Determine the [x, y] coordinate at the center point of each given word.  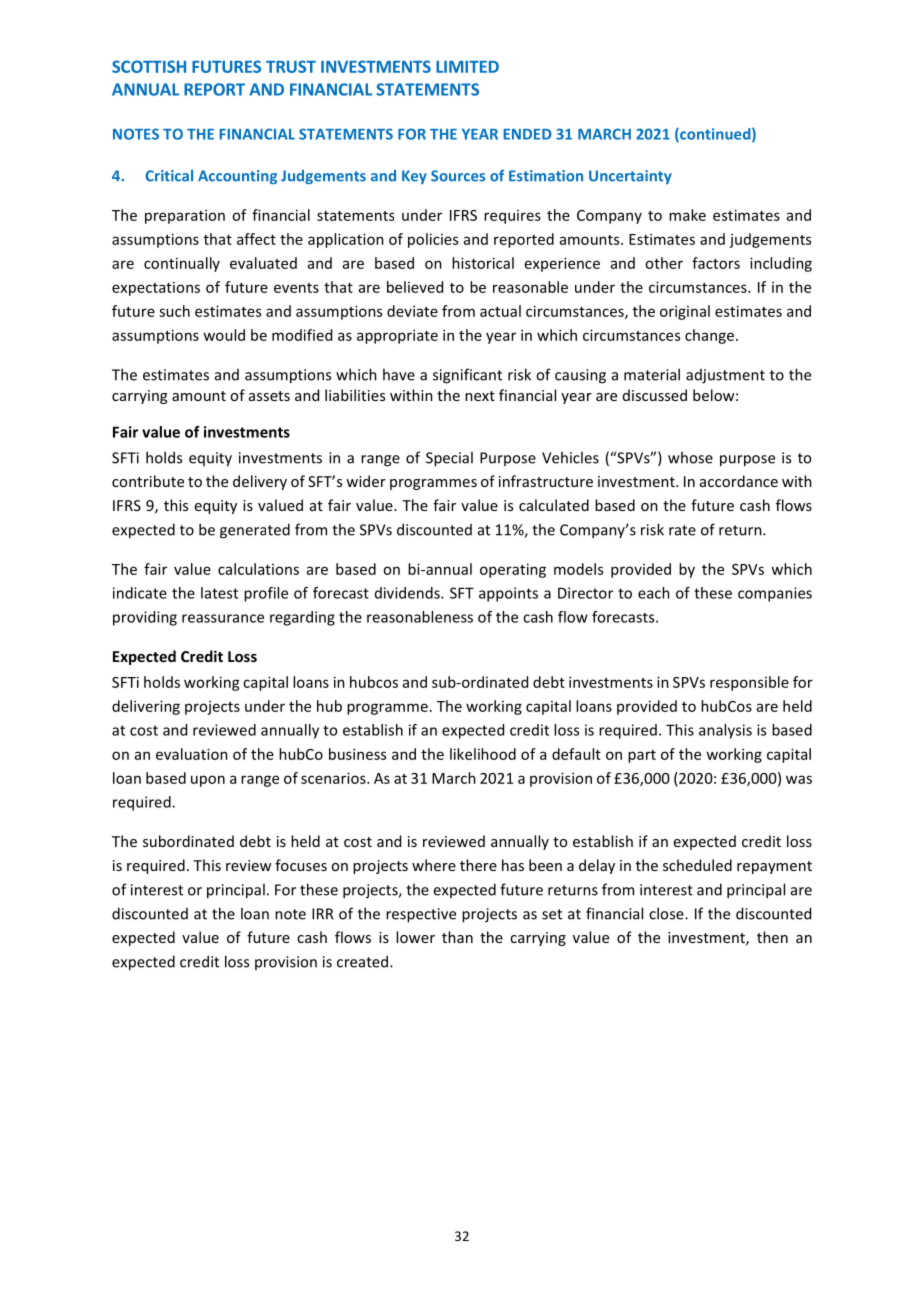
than [457, 937]
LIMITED [467, 67]
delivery [260, 482]
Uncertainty [630, 177]
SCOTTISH [149, 66]
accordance [739, 481]
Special [449, 459]
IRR [322, 914]
